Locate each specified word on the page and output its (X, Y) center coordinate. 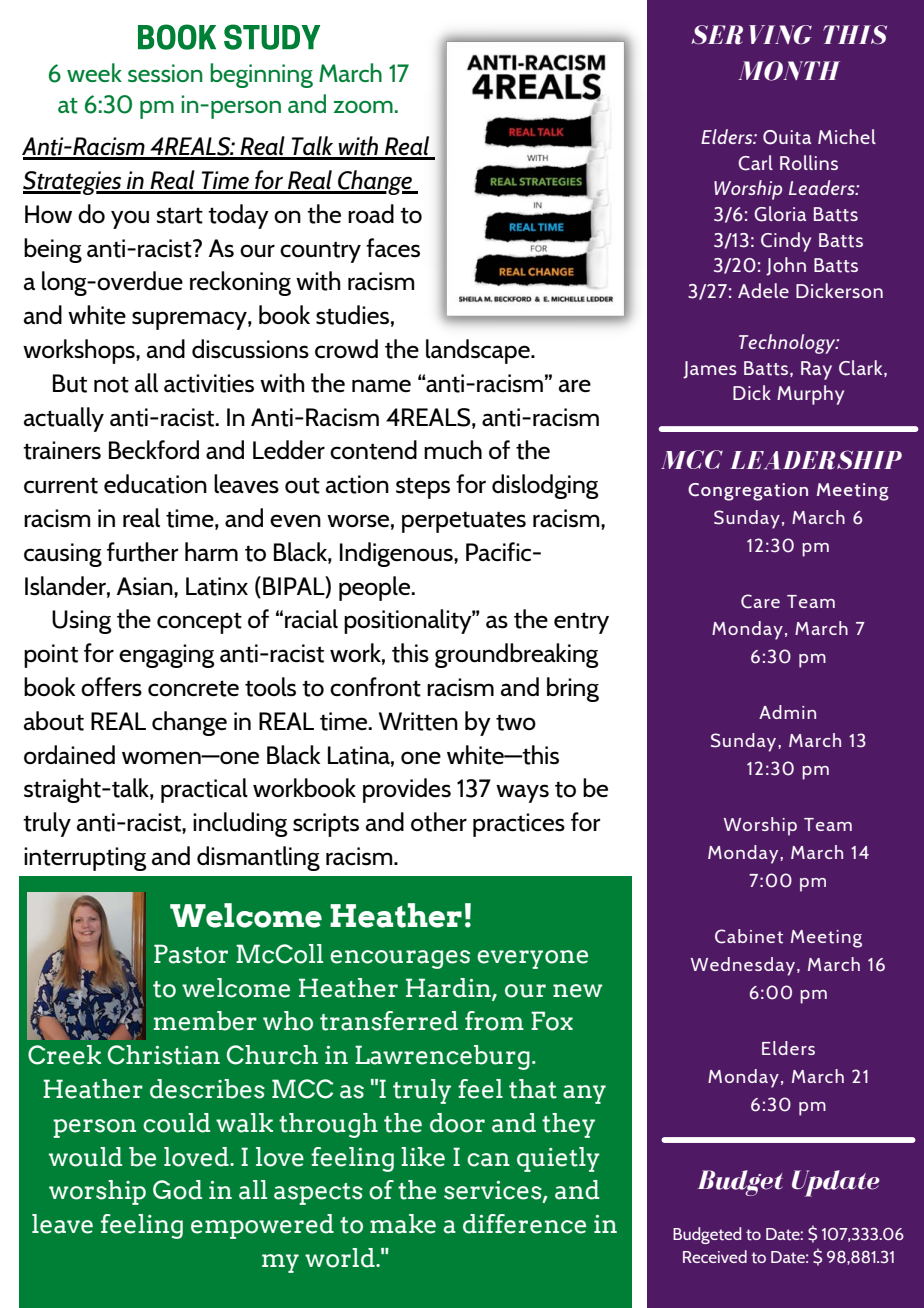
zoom (363, 107)
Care (760, 601)
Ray (816, 370)
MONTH (789, 71)
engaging (167, 656)
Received (715, 1256)
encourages (400, 959)
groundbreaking (517, 655)
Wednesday (744, 966)
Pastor (191, 954)
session (165, 73)
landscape (479, 351)
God (177, 1190)
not (111, 384)
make (403, 1224)
